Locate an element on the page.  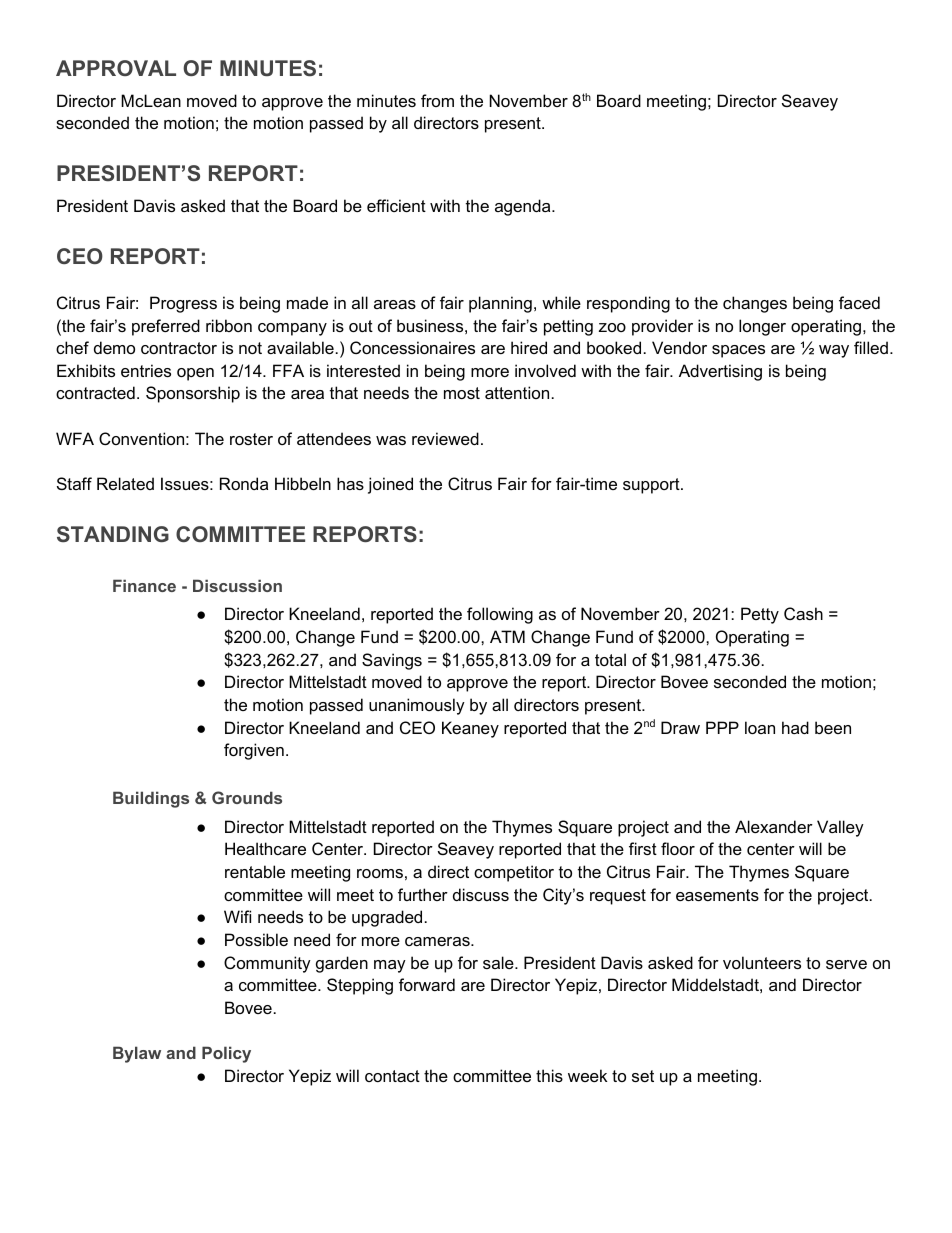
volunteers is located at coordinates (762, 962).
